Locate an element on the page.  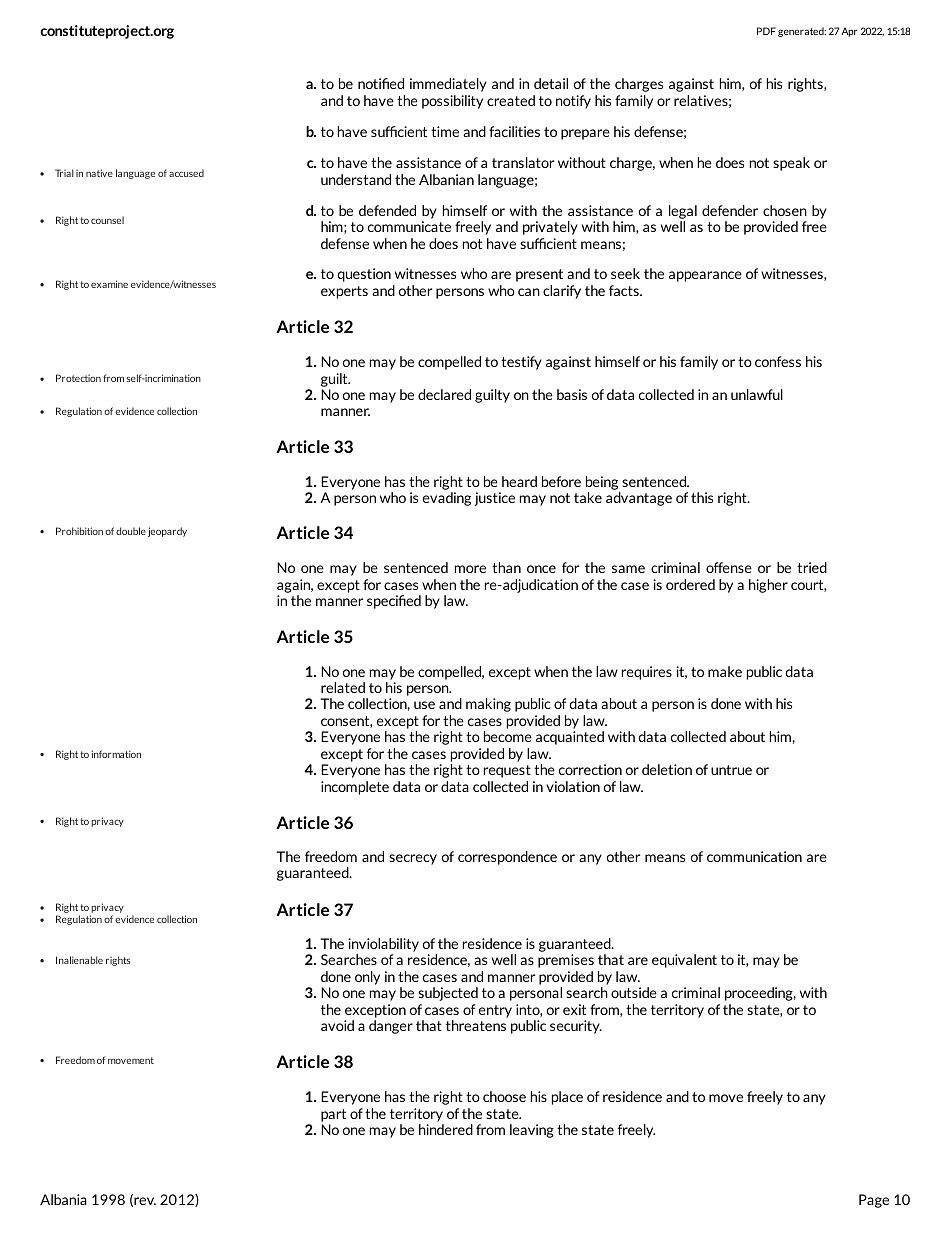
communication is located at coordinates (754, 856).
